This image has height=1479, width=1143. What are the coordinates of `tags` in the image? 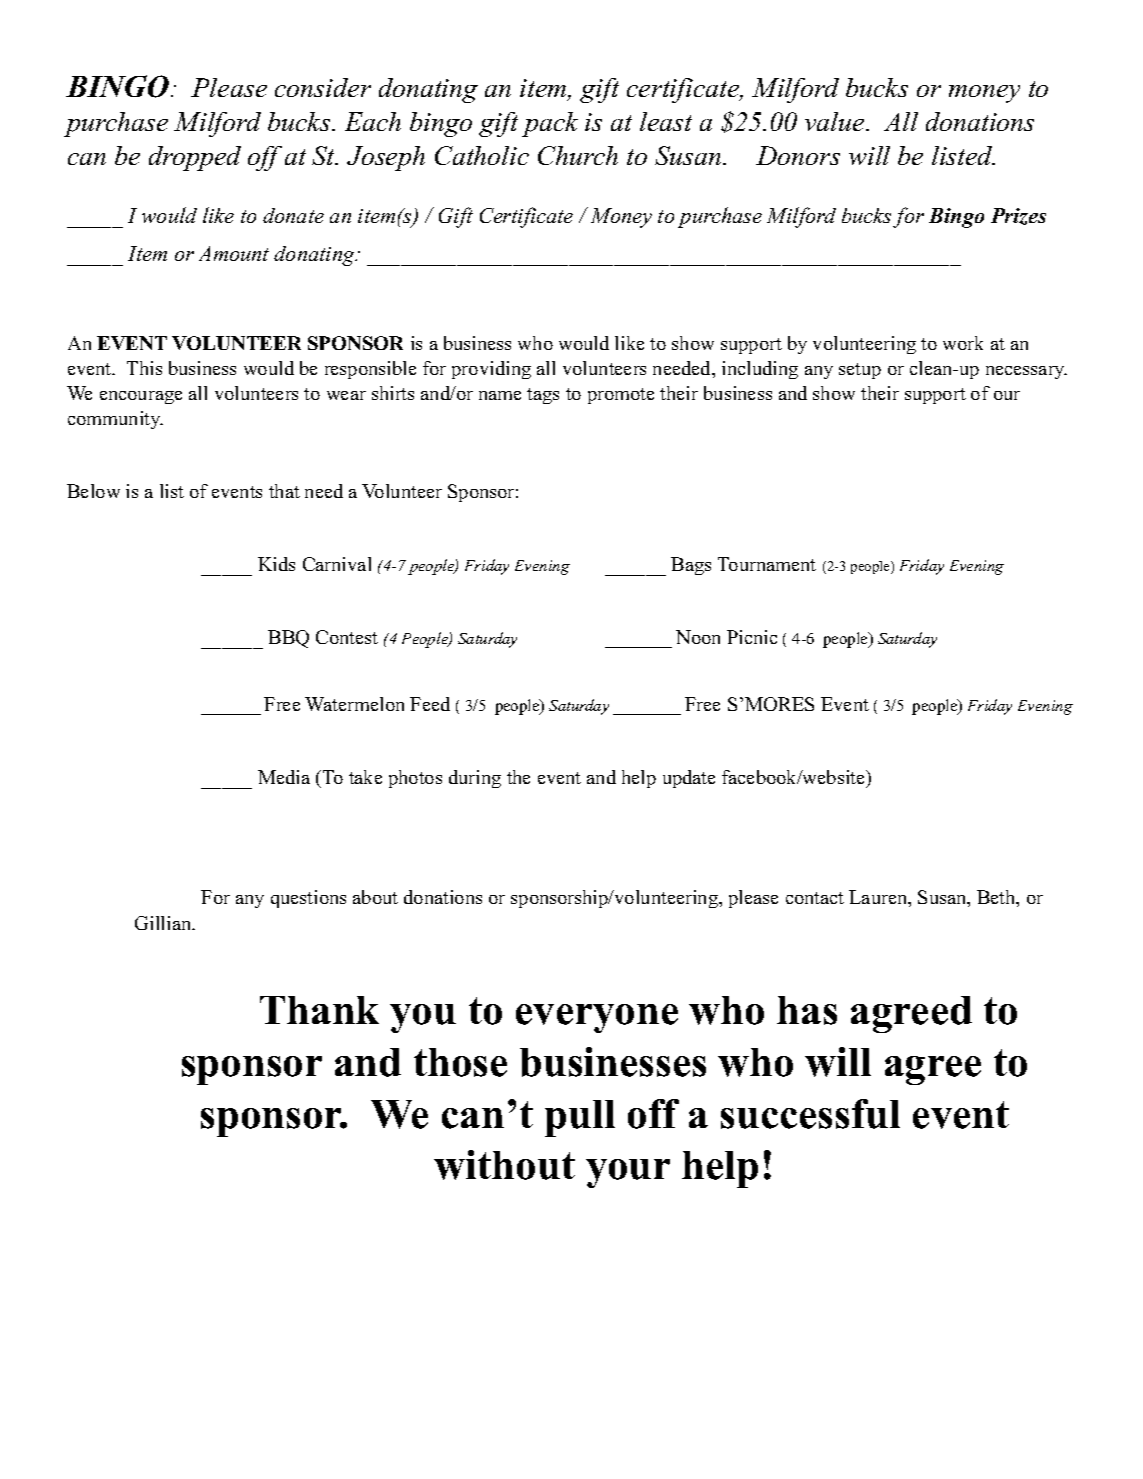 It's located at (543, 396).
